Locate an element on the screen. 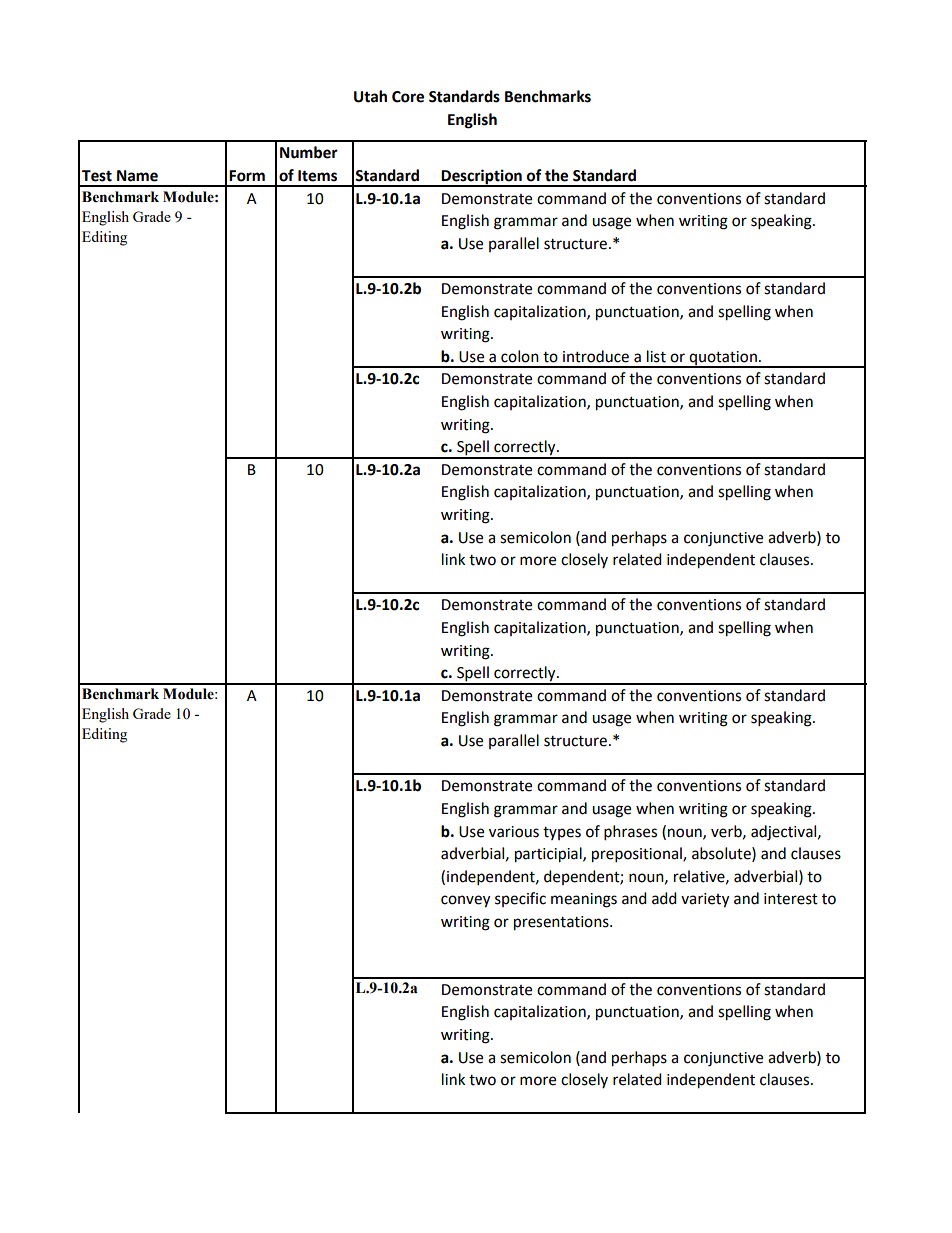  list is located at coordinates (656, 356).
